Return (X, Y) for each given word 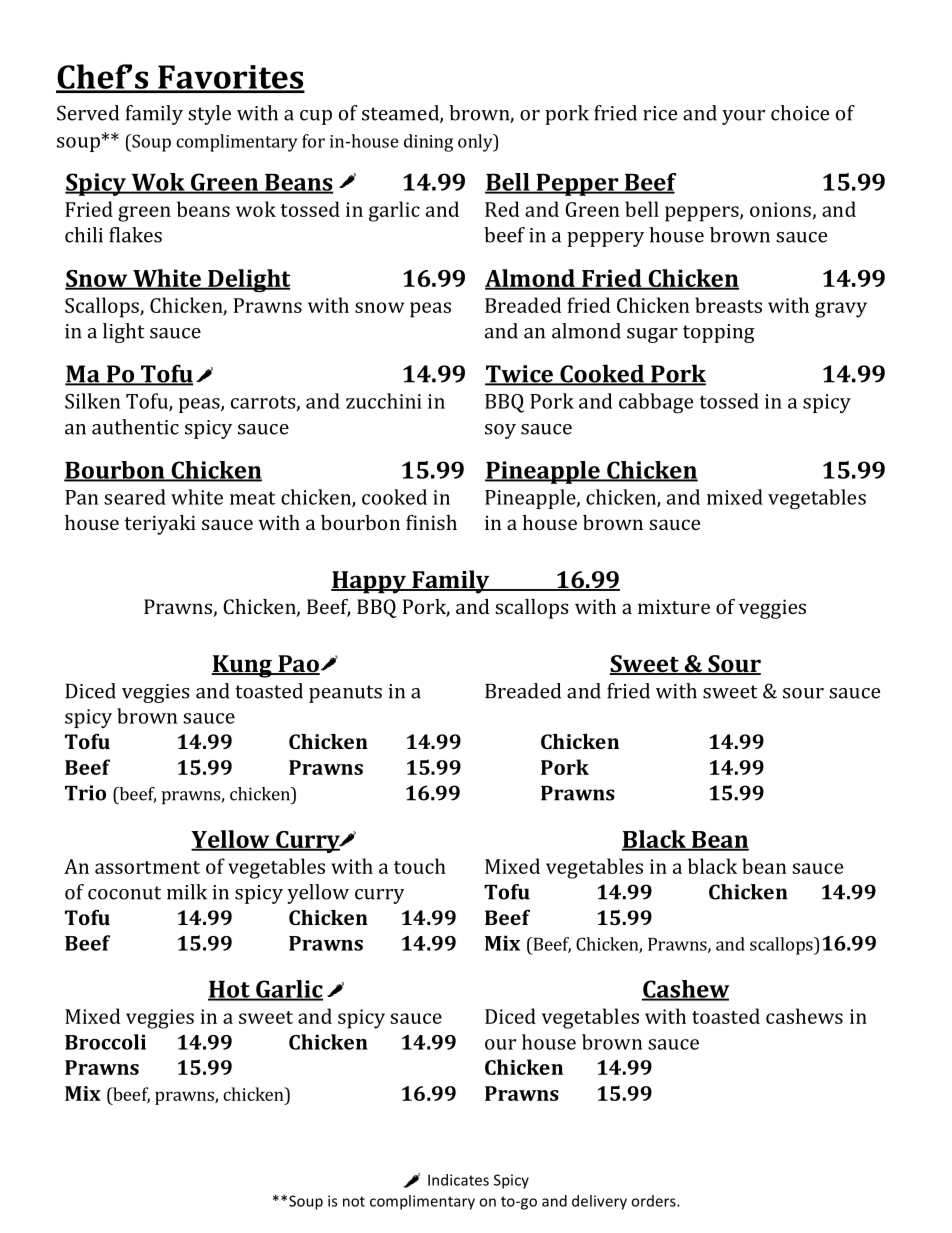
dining (428, 143)
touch (420, 866)
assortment (147, 867)
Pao (298, 665)
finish (431, 522)
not (354, 1201)
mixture (674, 606)
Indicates (458, 1180)
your (743, 117)
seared (135, 497)
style (209, 115)
